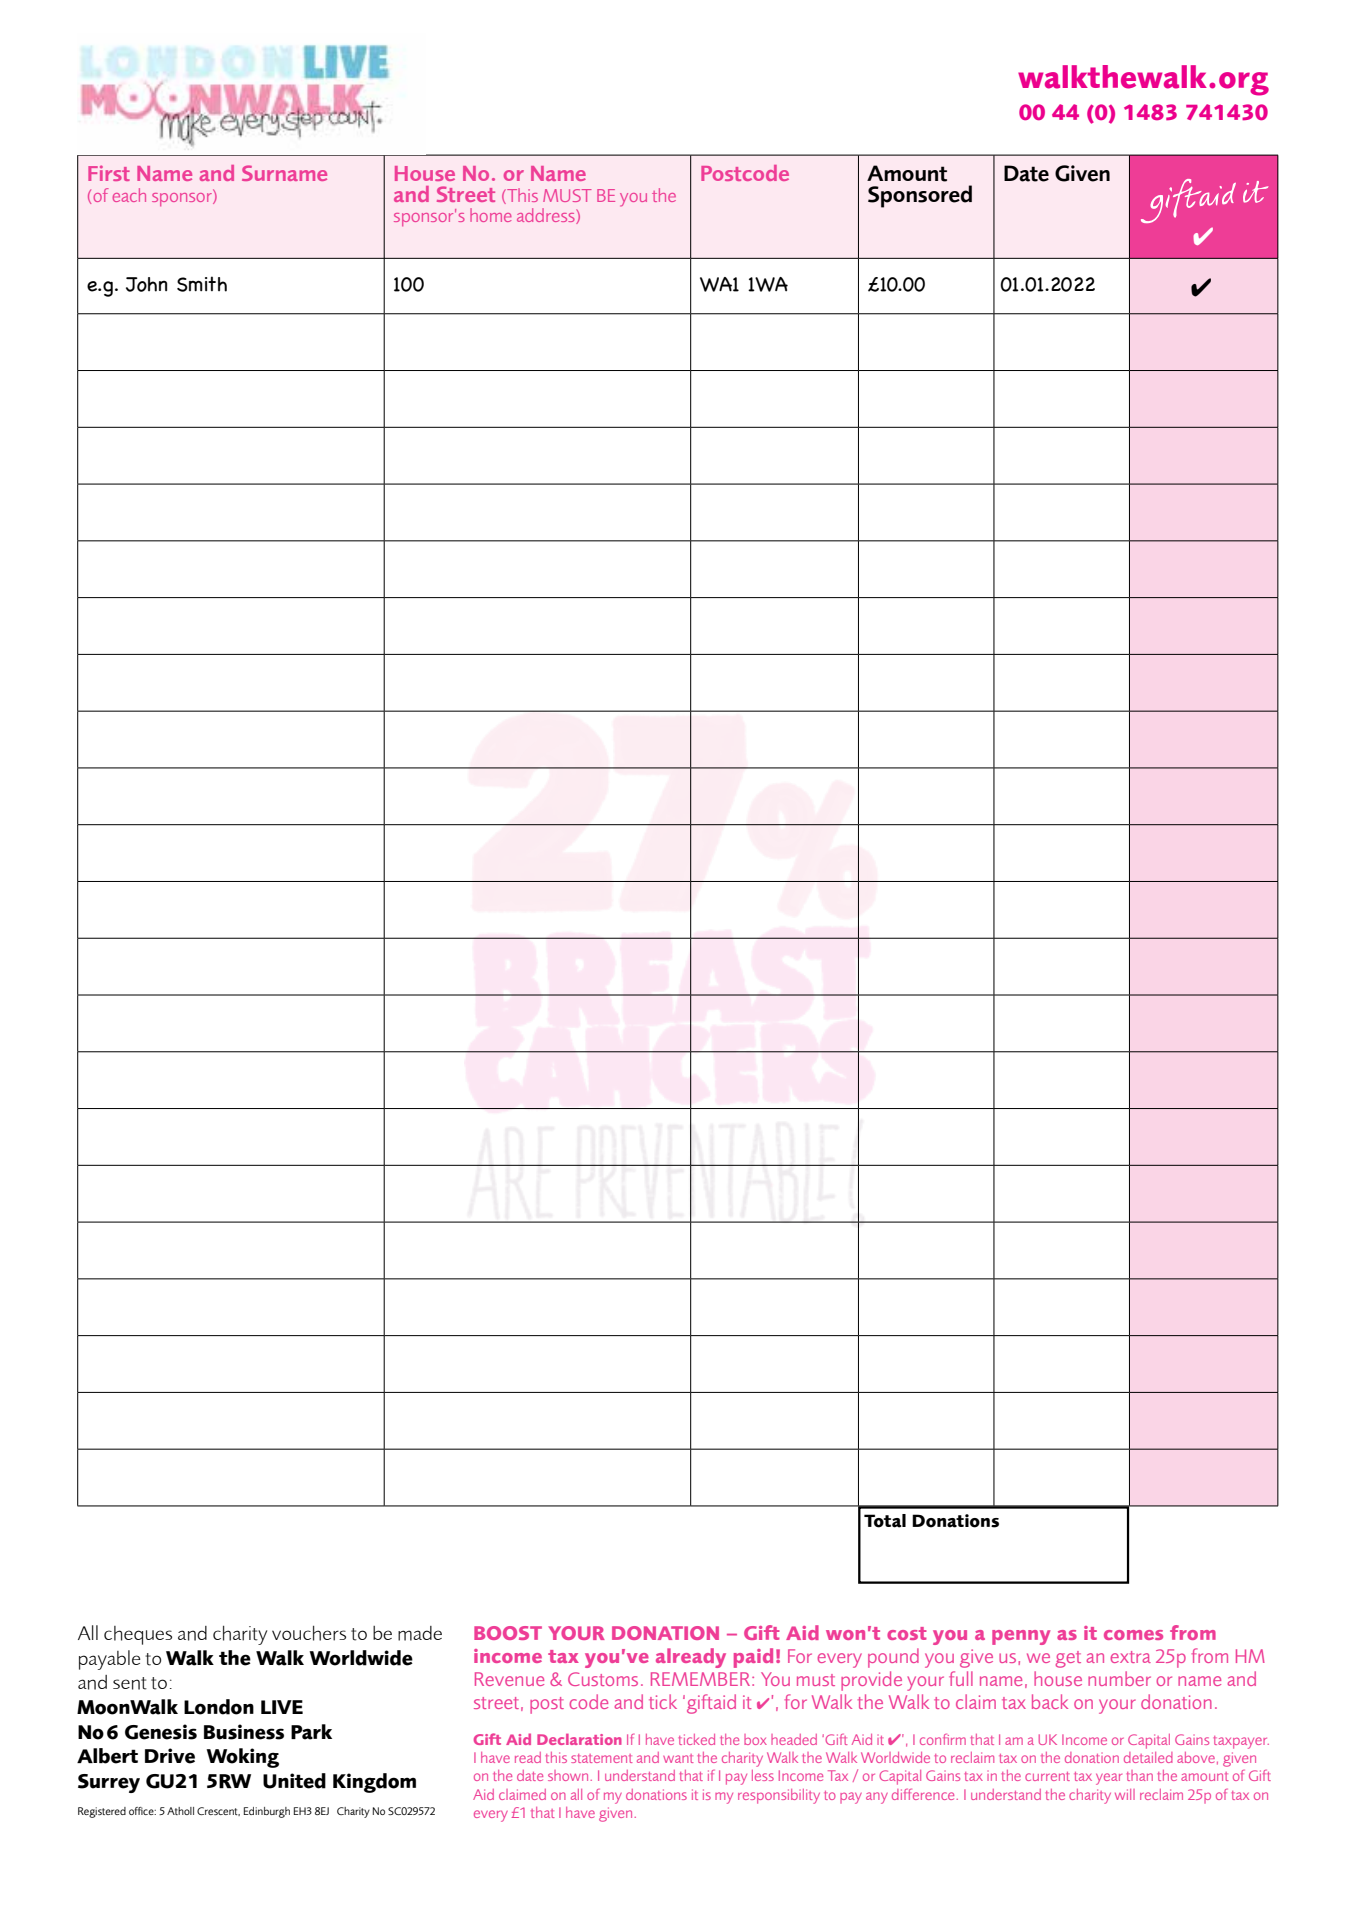 This screenshot has height=1916, width=1355. I want to click on each, so click(129, 195).
